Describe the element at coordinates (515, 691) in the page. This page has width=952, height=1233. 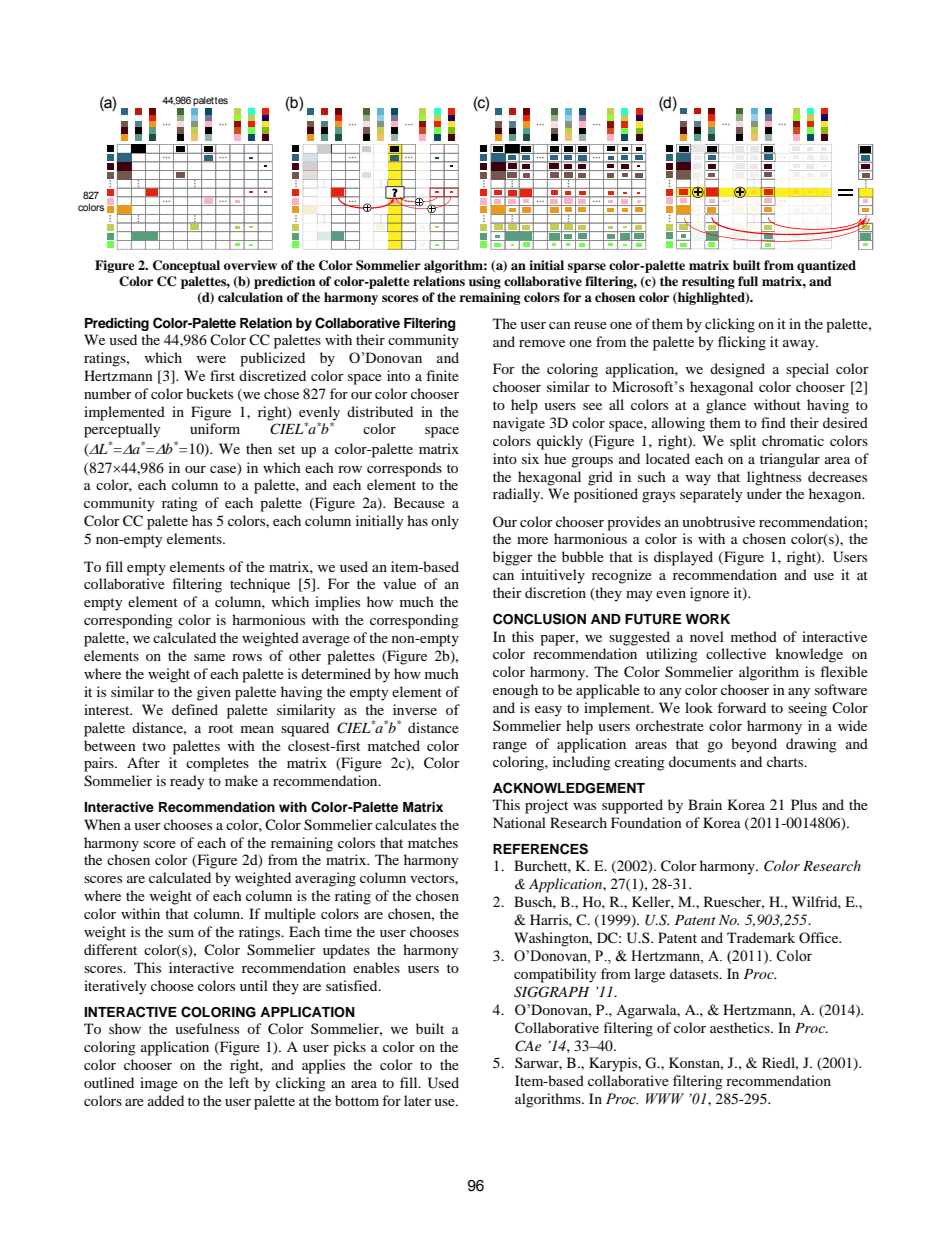
I see `enough` at that location.
